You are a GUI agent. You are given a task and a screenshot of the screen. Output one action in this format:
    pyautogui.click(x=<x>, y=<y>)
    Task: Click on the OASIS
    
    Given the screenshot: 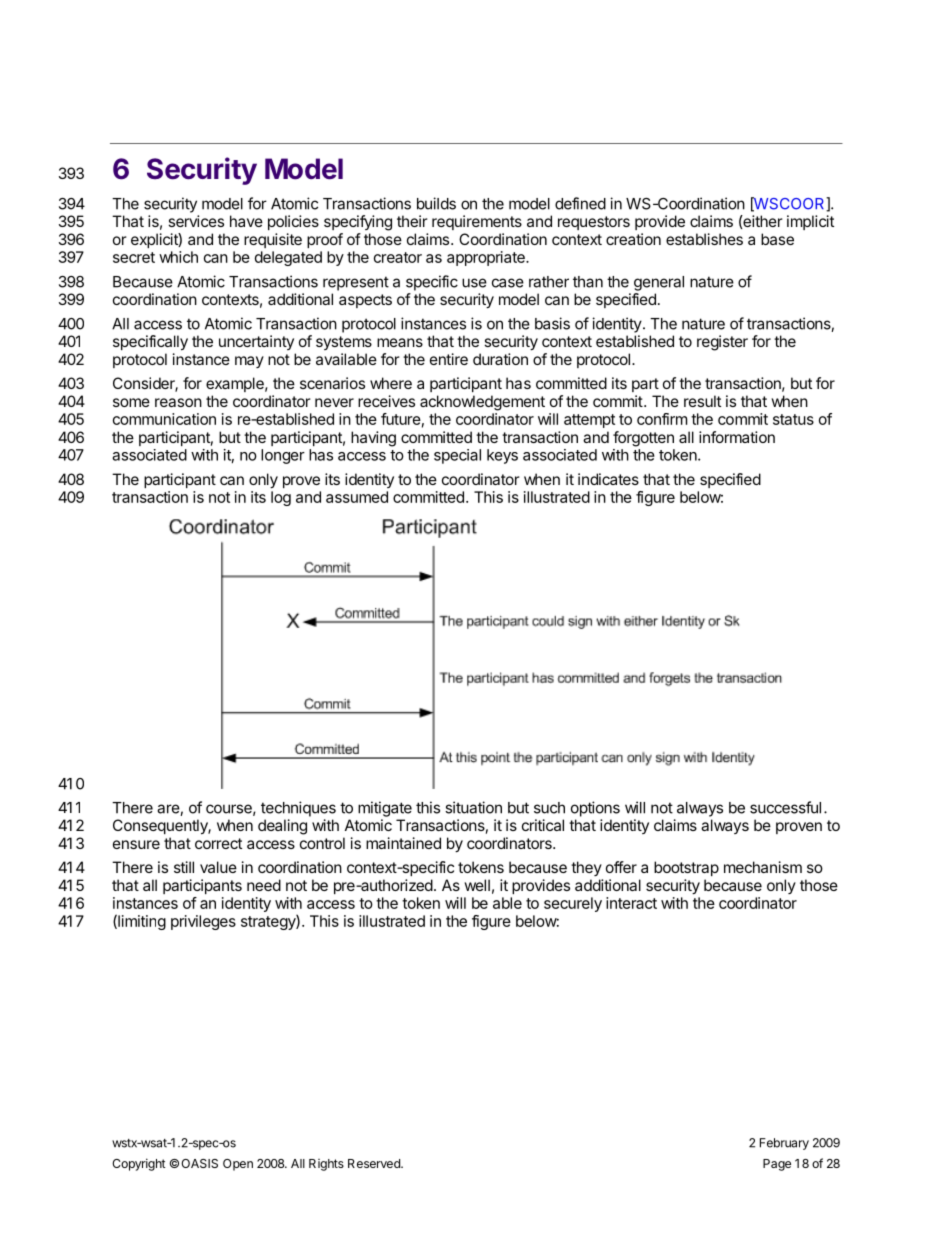 What is the action you would take?
    pyautogui.click(x=199, y=1163)
